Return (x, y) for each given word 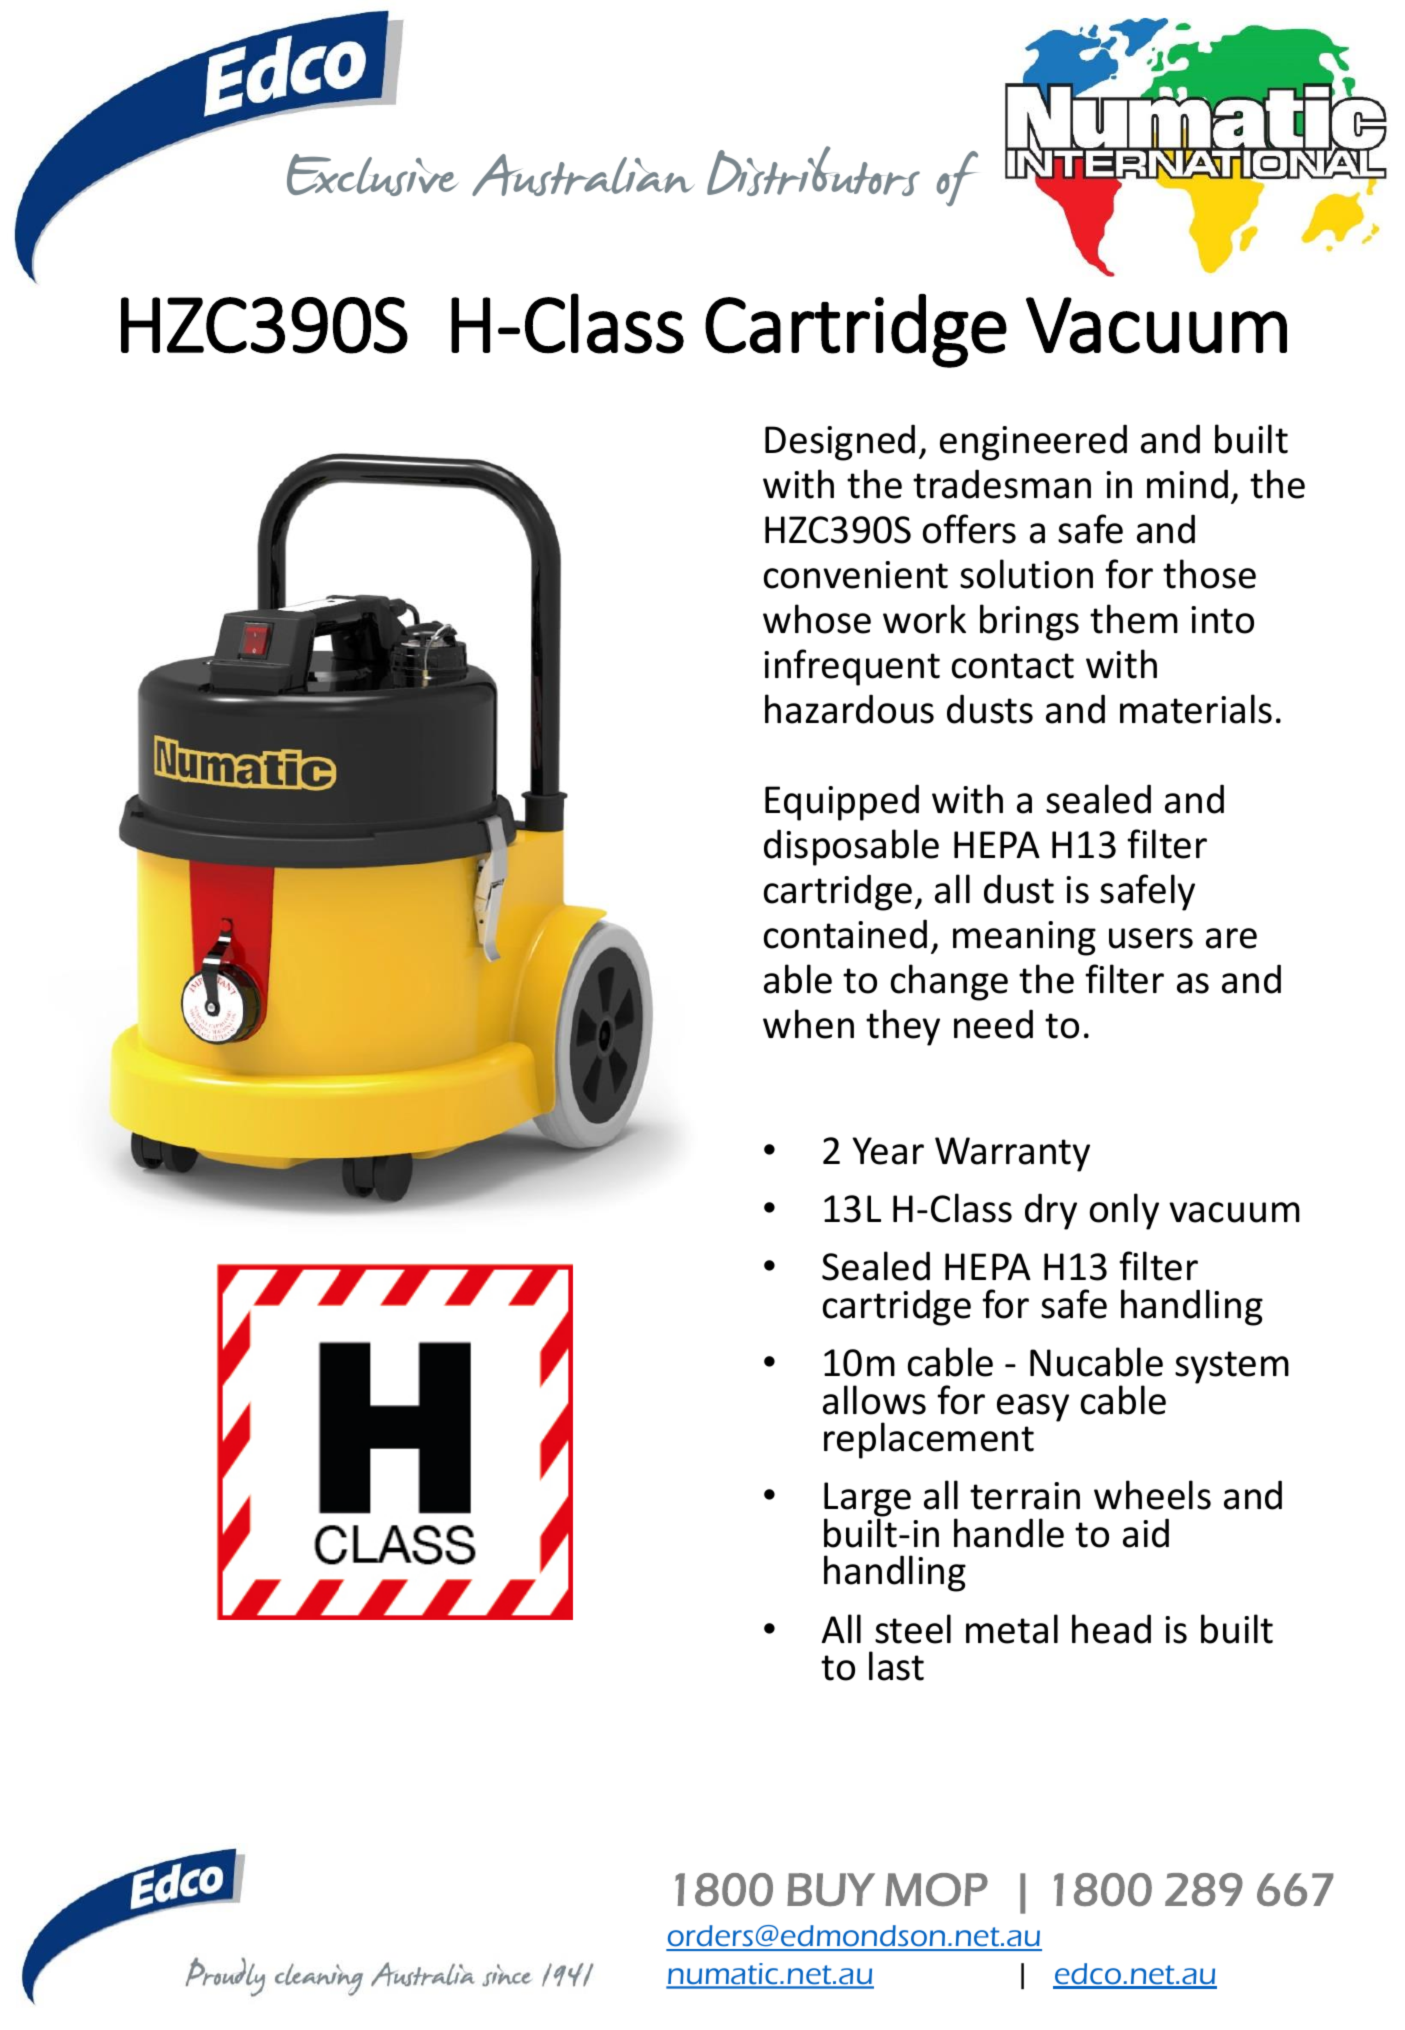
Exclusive (372, 175)
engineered (1033, 442)
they (903, 1027)
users (1151, 938)
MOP (937, 1889)
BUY (831, 1889)
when (808, 1024)
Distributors (813, 171)
